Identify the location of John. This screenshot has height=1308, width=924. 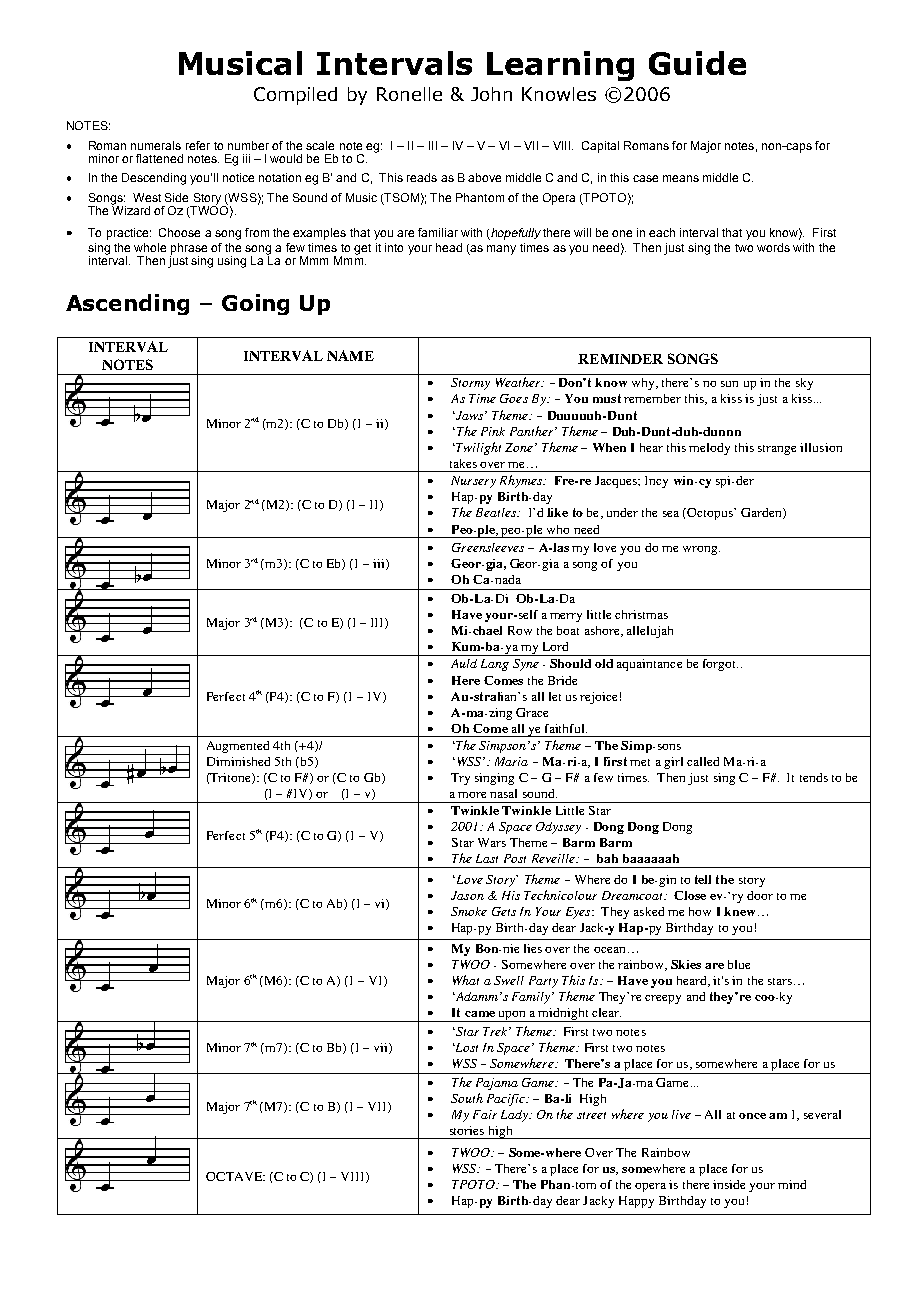
(491, 94).
